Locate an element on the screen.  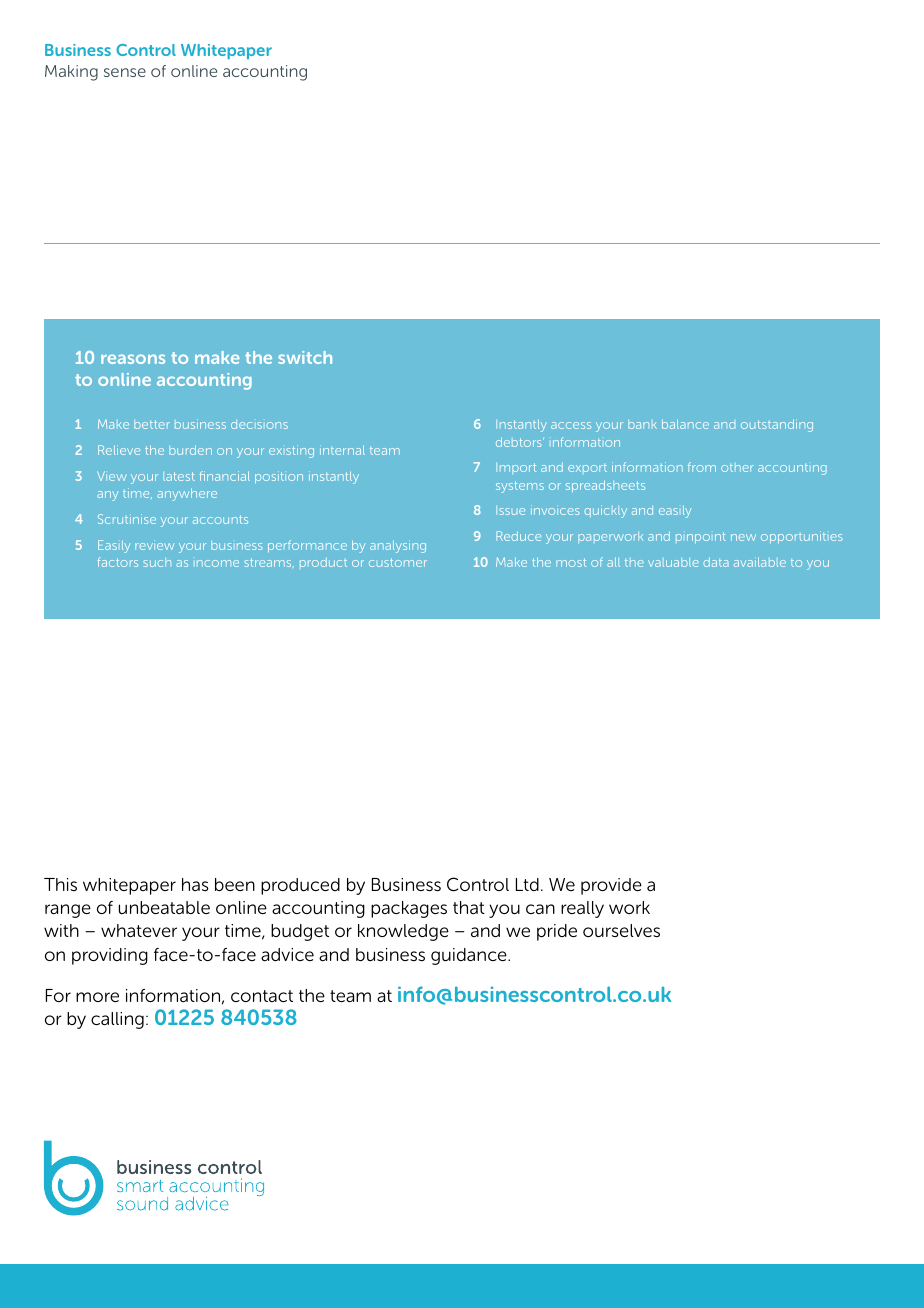
guidance is located at coordinates (470, 956).
